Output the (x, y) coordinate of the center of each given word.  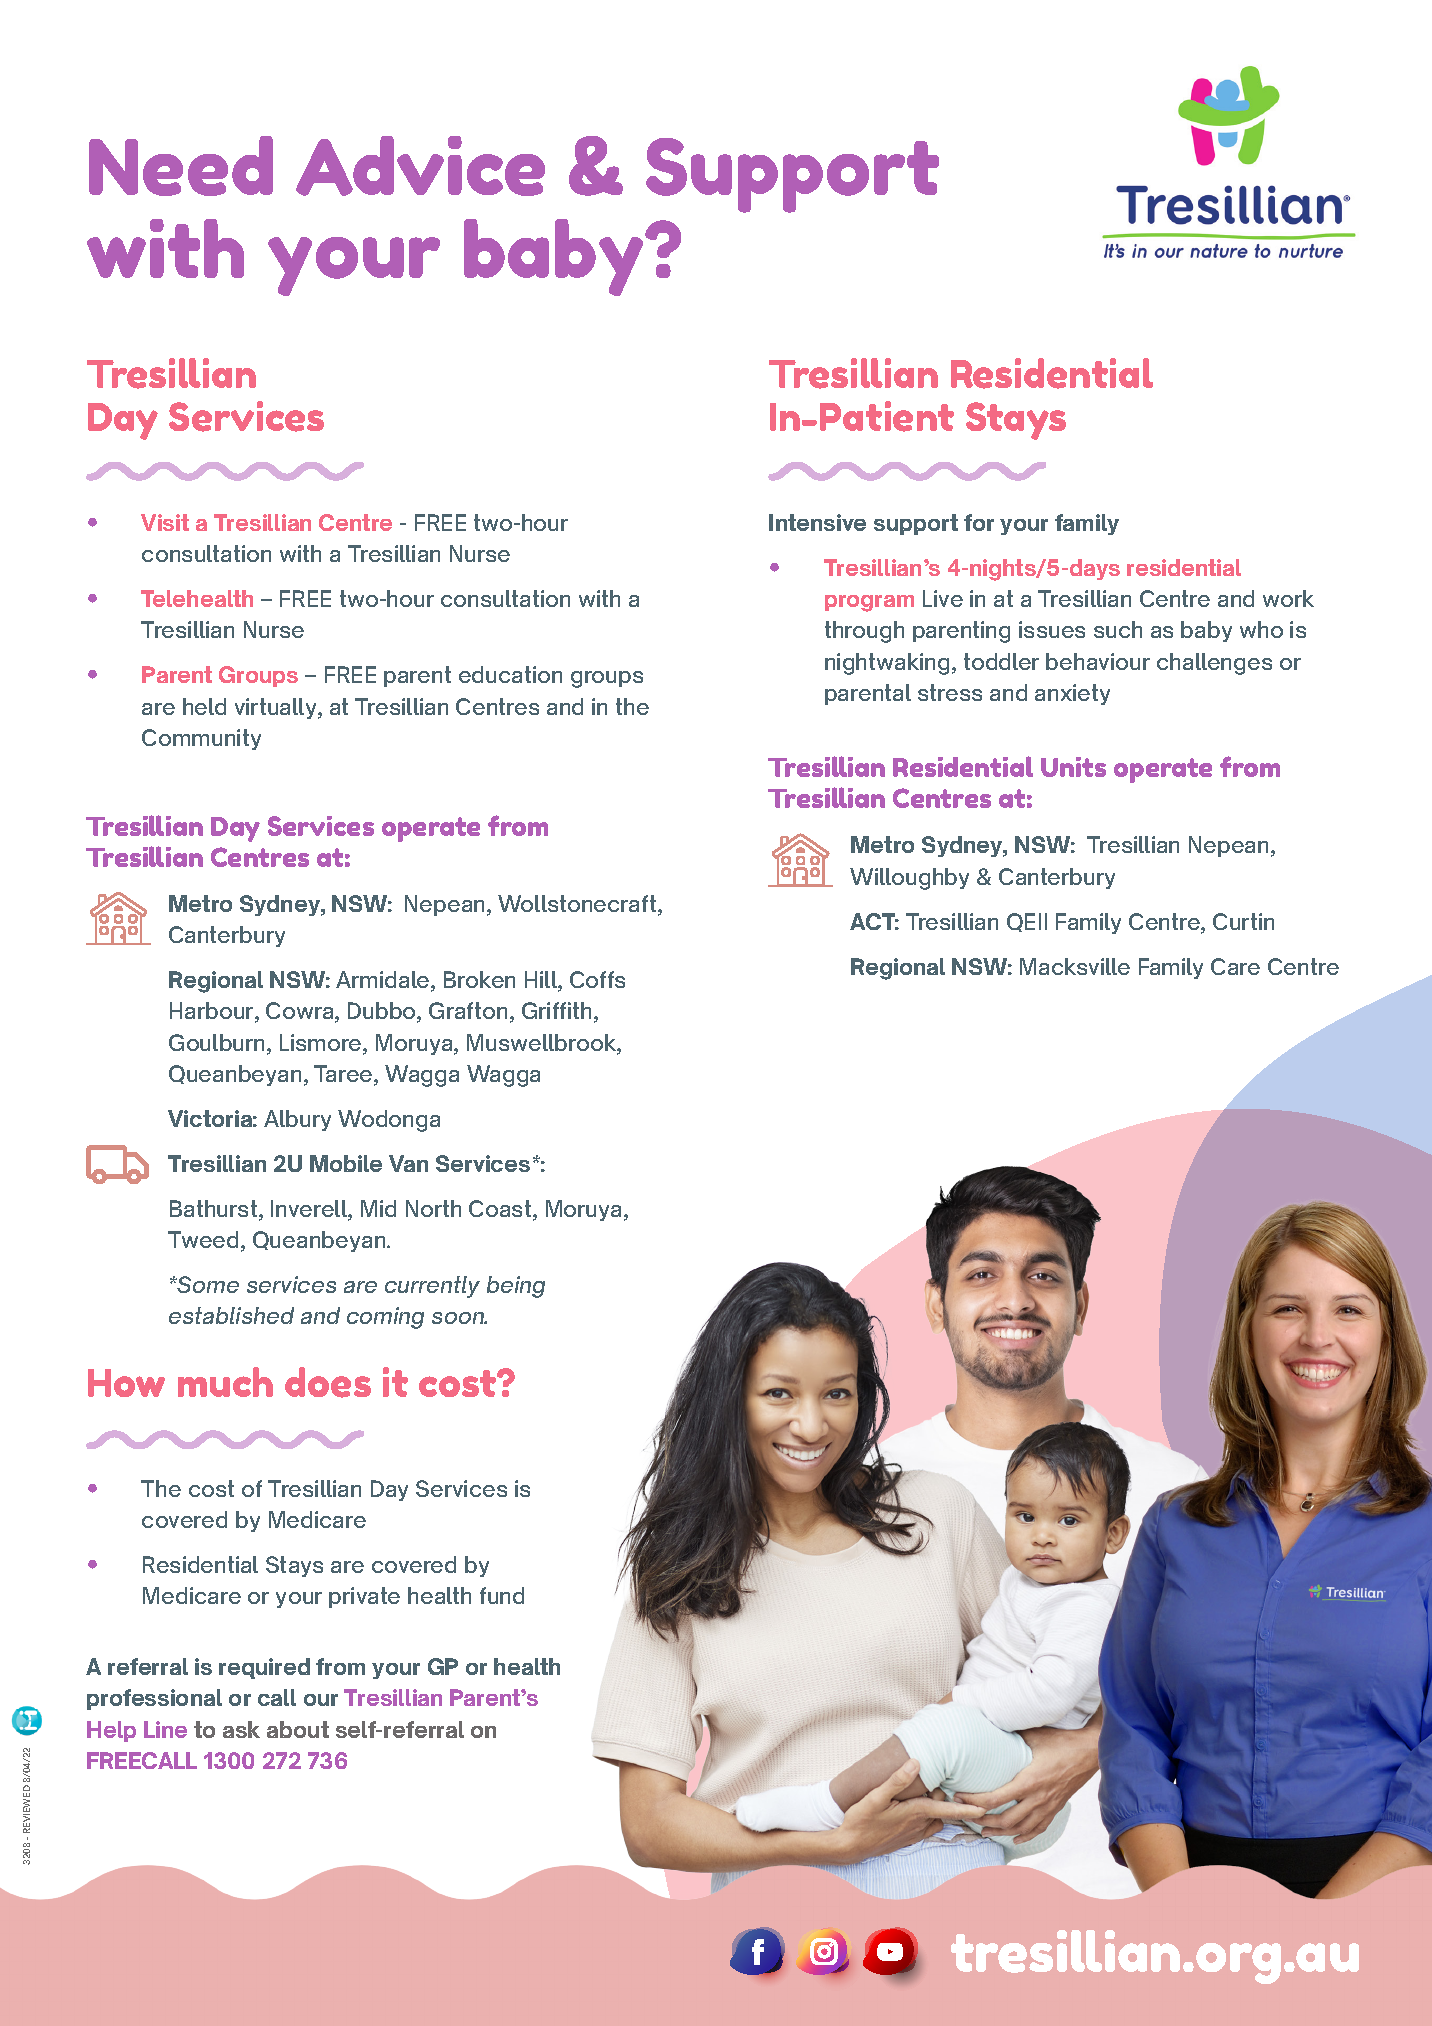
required (264, 1668)
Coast (501, 1210)
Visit (165, 522)
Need (181, 166)
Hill (542, 981)
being (516, 1287)
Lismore (322, 1044)
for (979, 522)
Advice (420, 166)
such (1118, 629)
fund (502, 1595)
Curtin (1243, 921)
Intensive (817, 522)
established (231, 1315)
